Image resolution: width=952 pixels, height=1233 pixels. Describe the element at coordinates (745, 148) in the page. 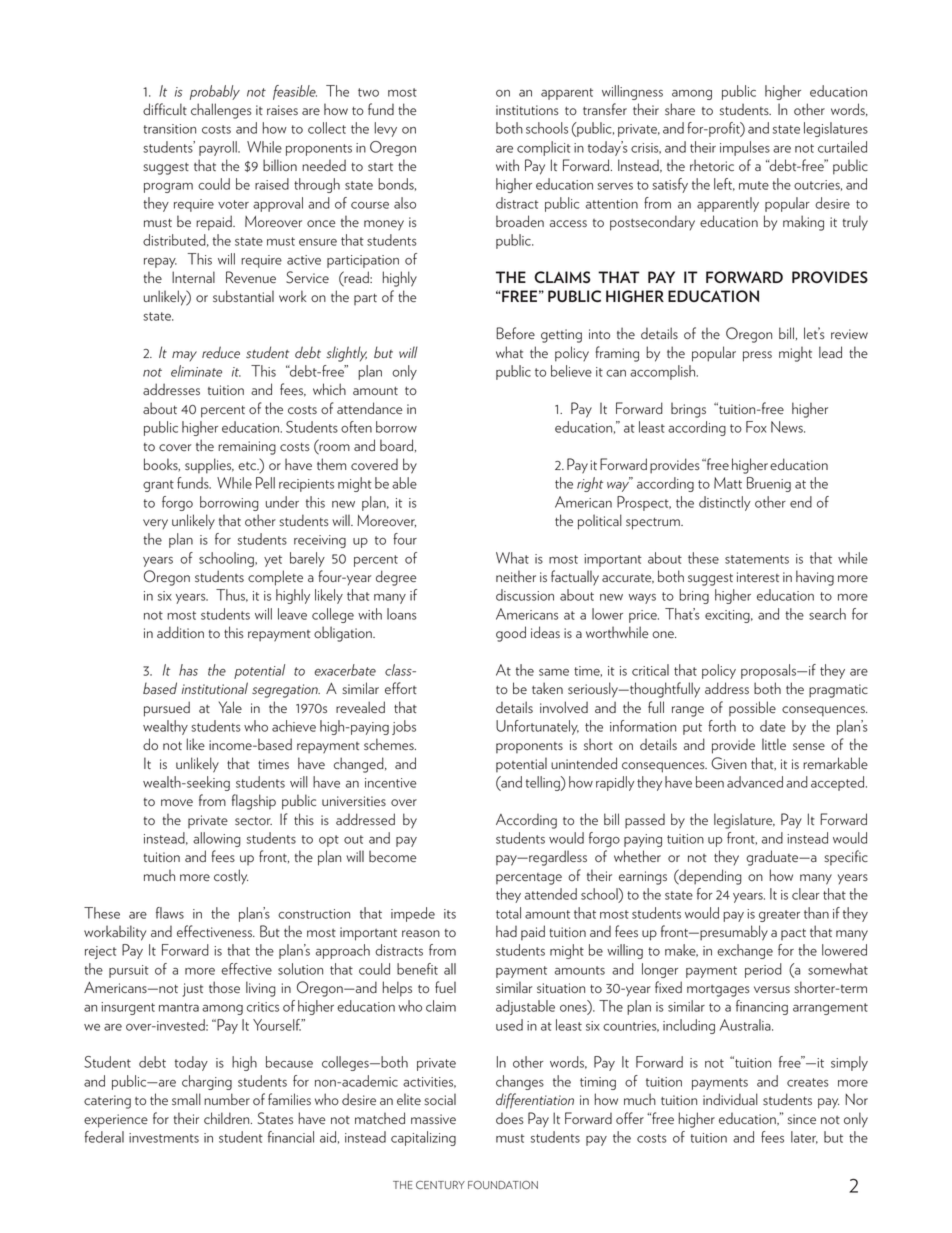

I see `impulses` at that location.
